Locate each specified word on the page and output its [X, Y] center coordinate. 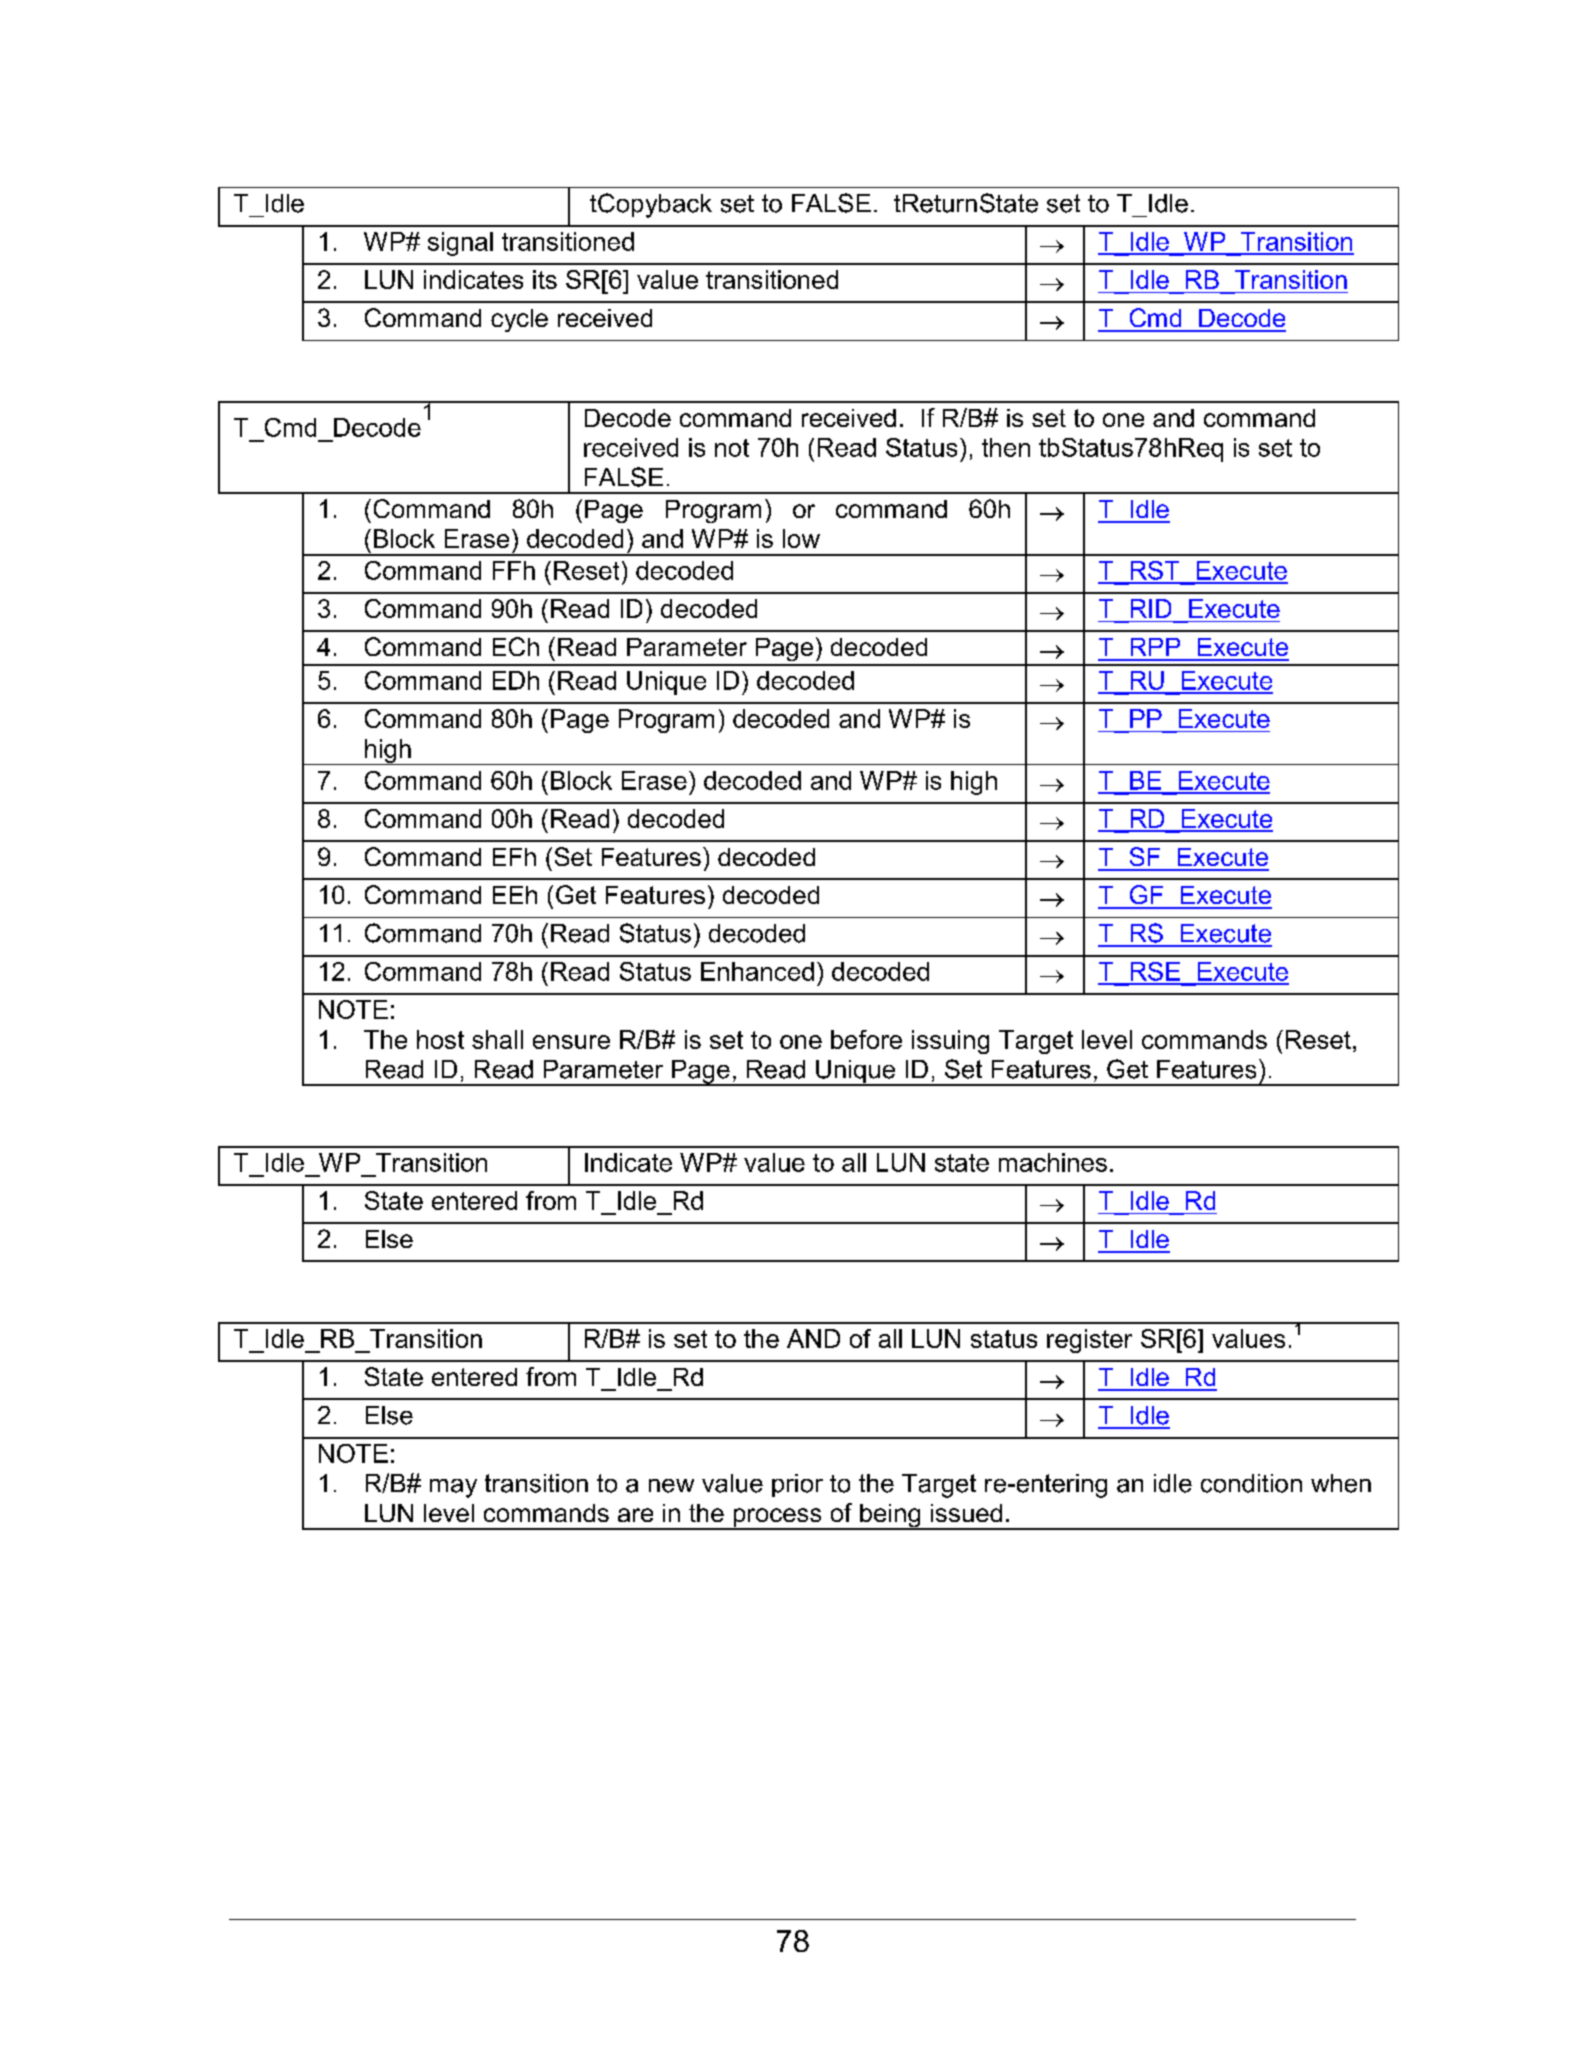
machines [1053, 1162]
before [866, 1039]
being [890, 1517]
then [1006, 447]
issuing [950, 1042]
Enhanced [757, 971]
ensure [571, 1042]
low [801, 538]
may [453, 1488]
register [1089, 1341]
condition [1251, 1483]
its [545, 279]
